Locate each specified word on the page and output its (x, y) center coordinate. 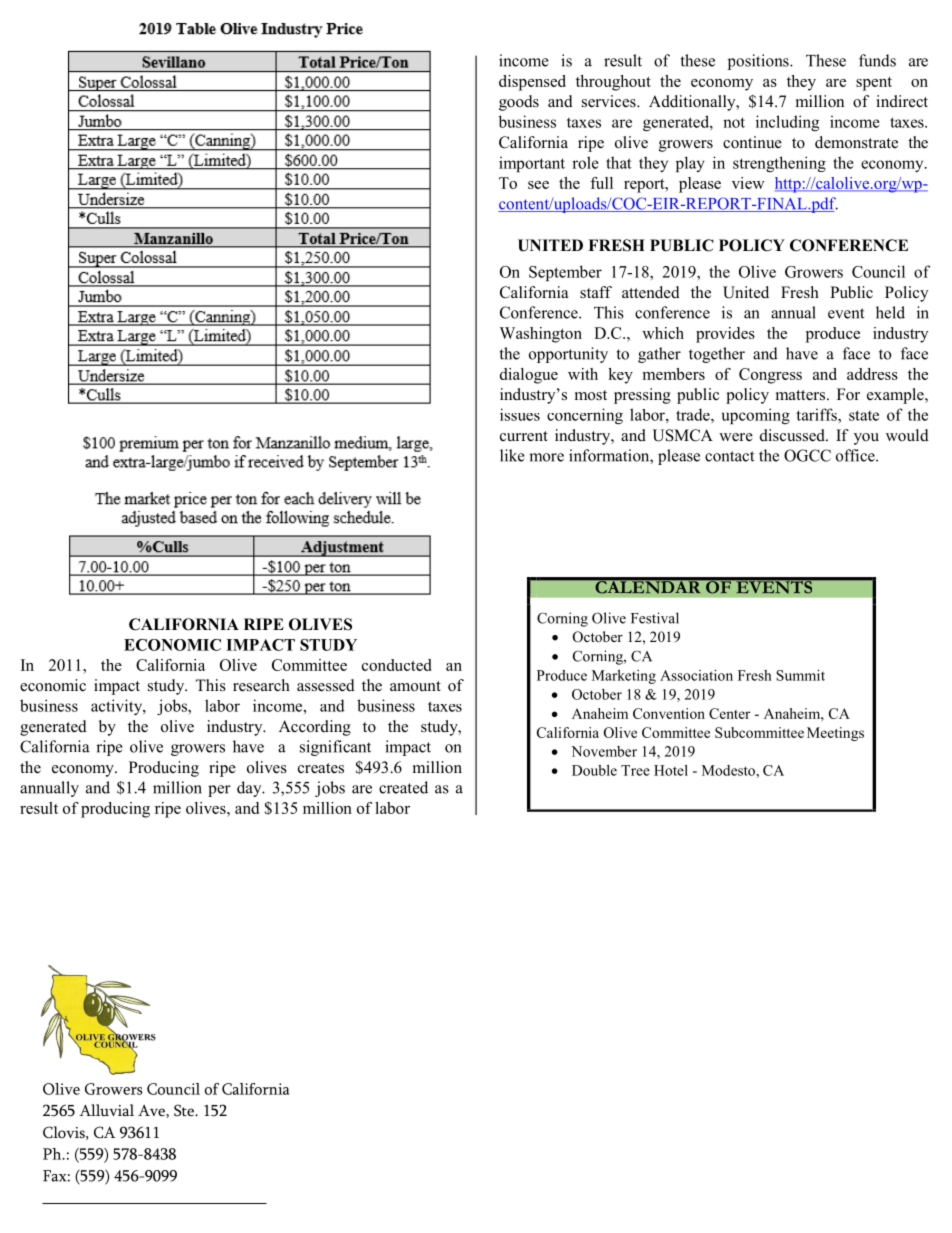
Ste (185, 1110)
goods (519, 103)
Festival (655, 618)
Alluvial (106, 1110)
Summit (800, 675)
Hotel (671, 770)
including (787, 123)
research (261, 685)
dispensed (532, 83)
